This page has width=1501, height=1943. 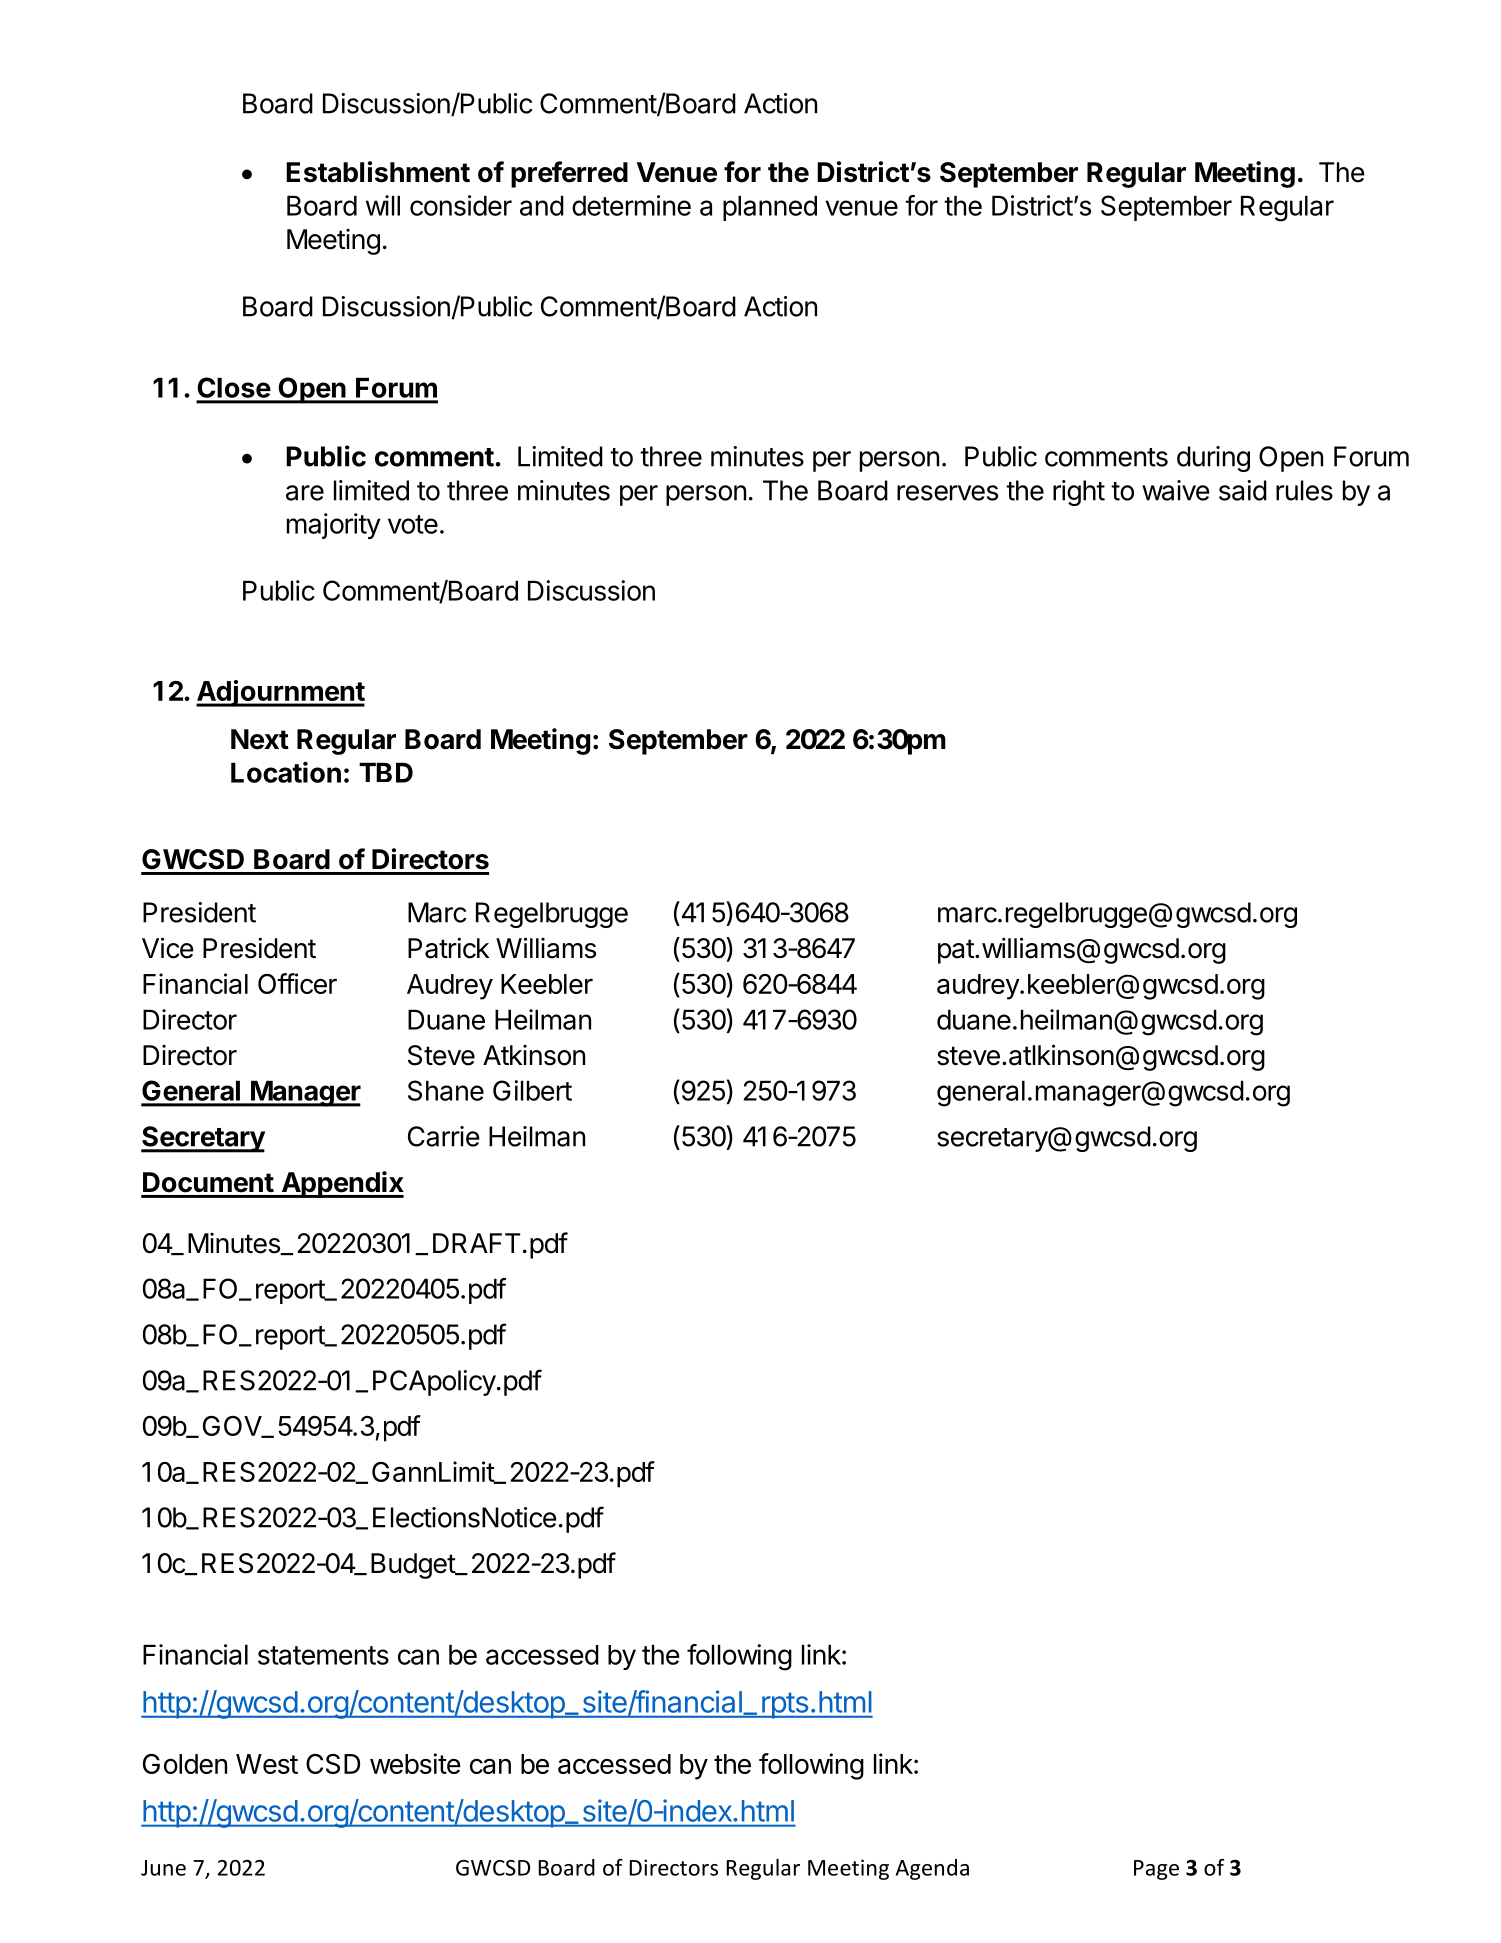 I want to click on West, so click(x=267, y=1764).
